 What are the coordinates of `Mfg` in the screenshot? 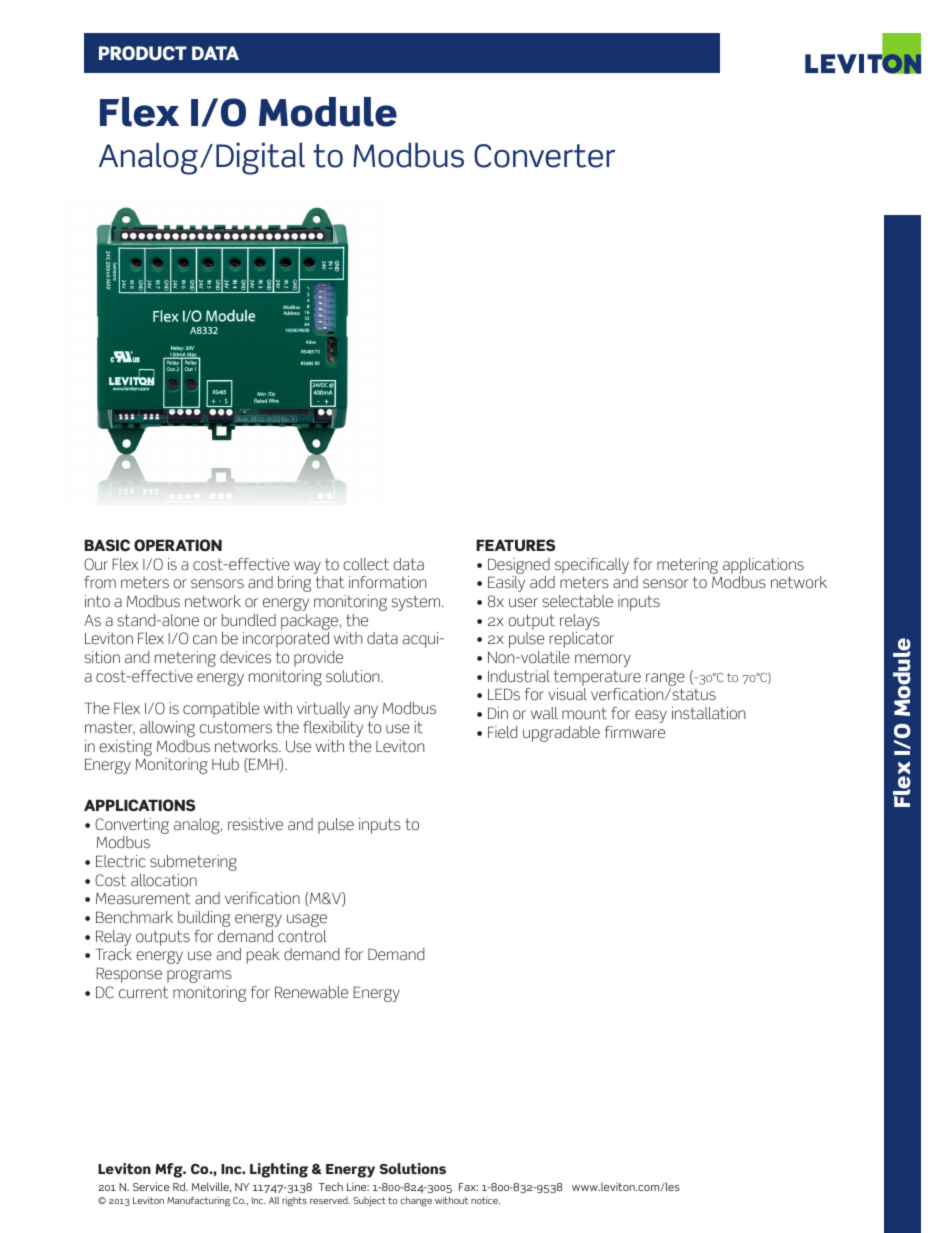 It's located at (170, 1170).
